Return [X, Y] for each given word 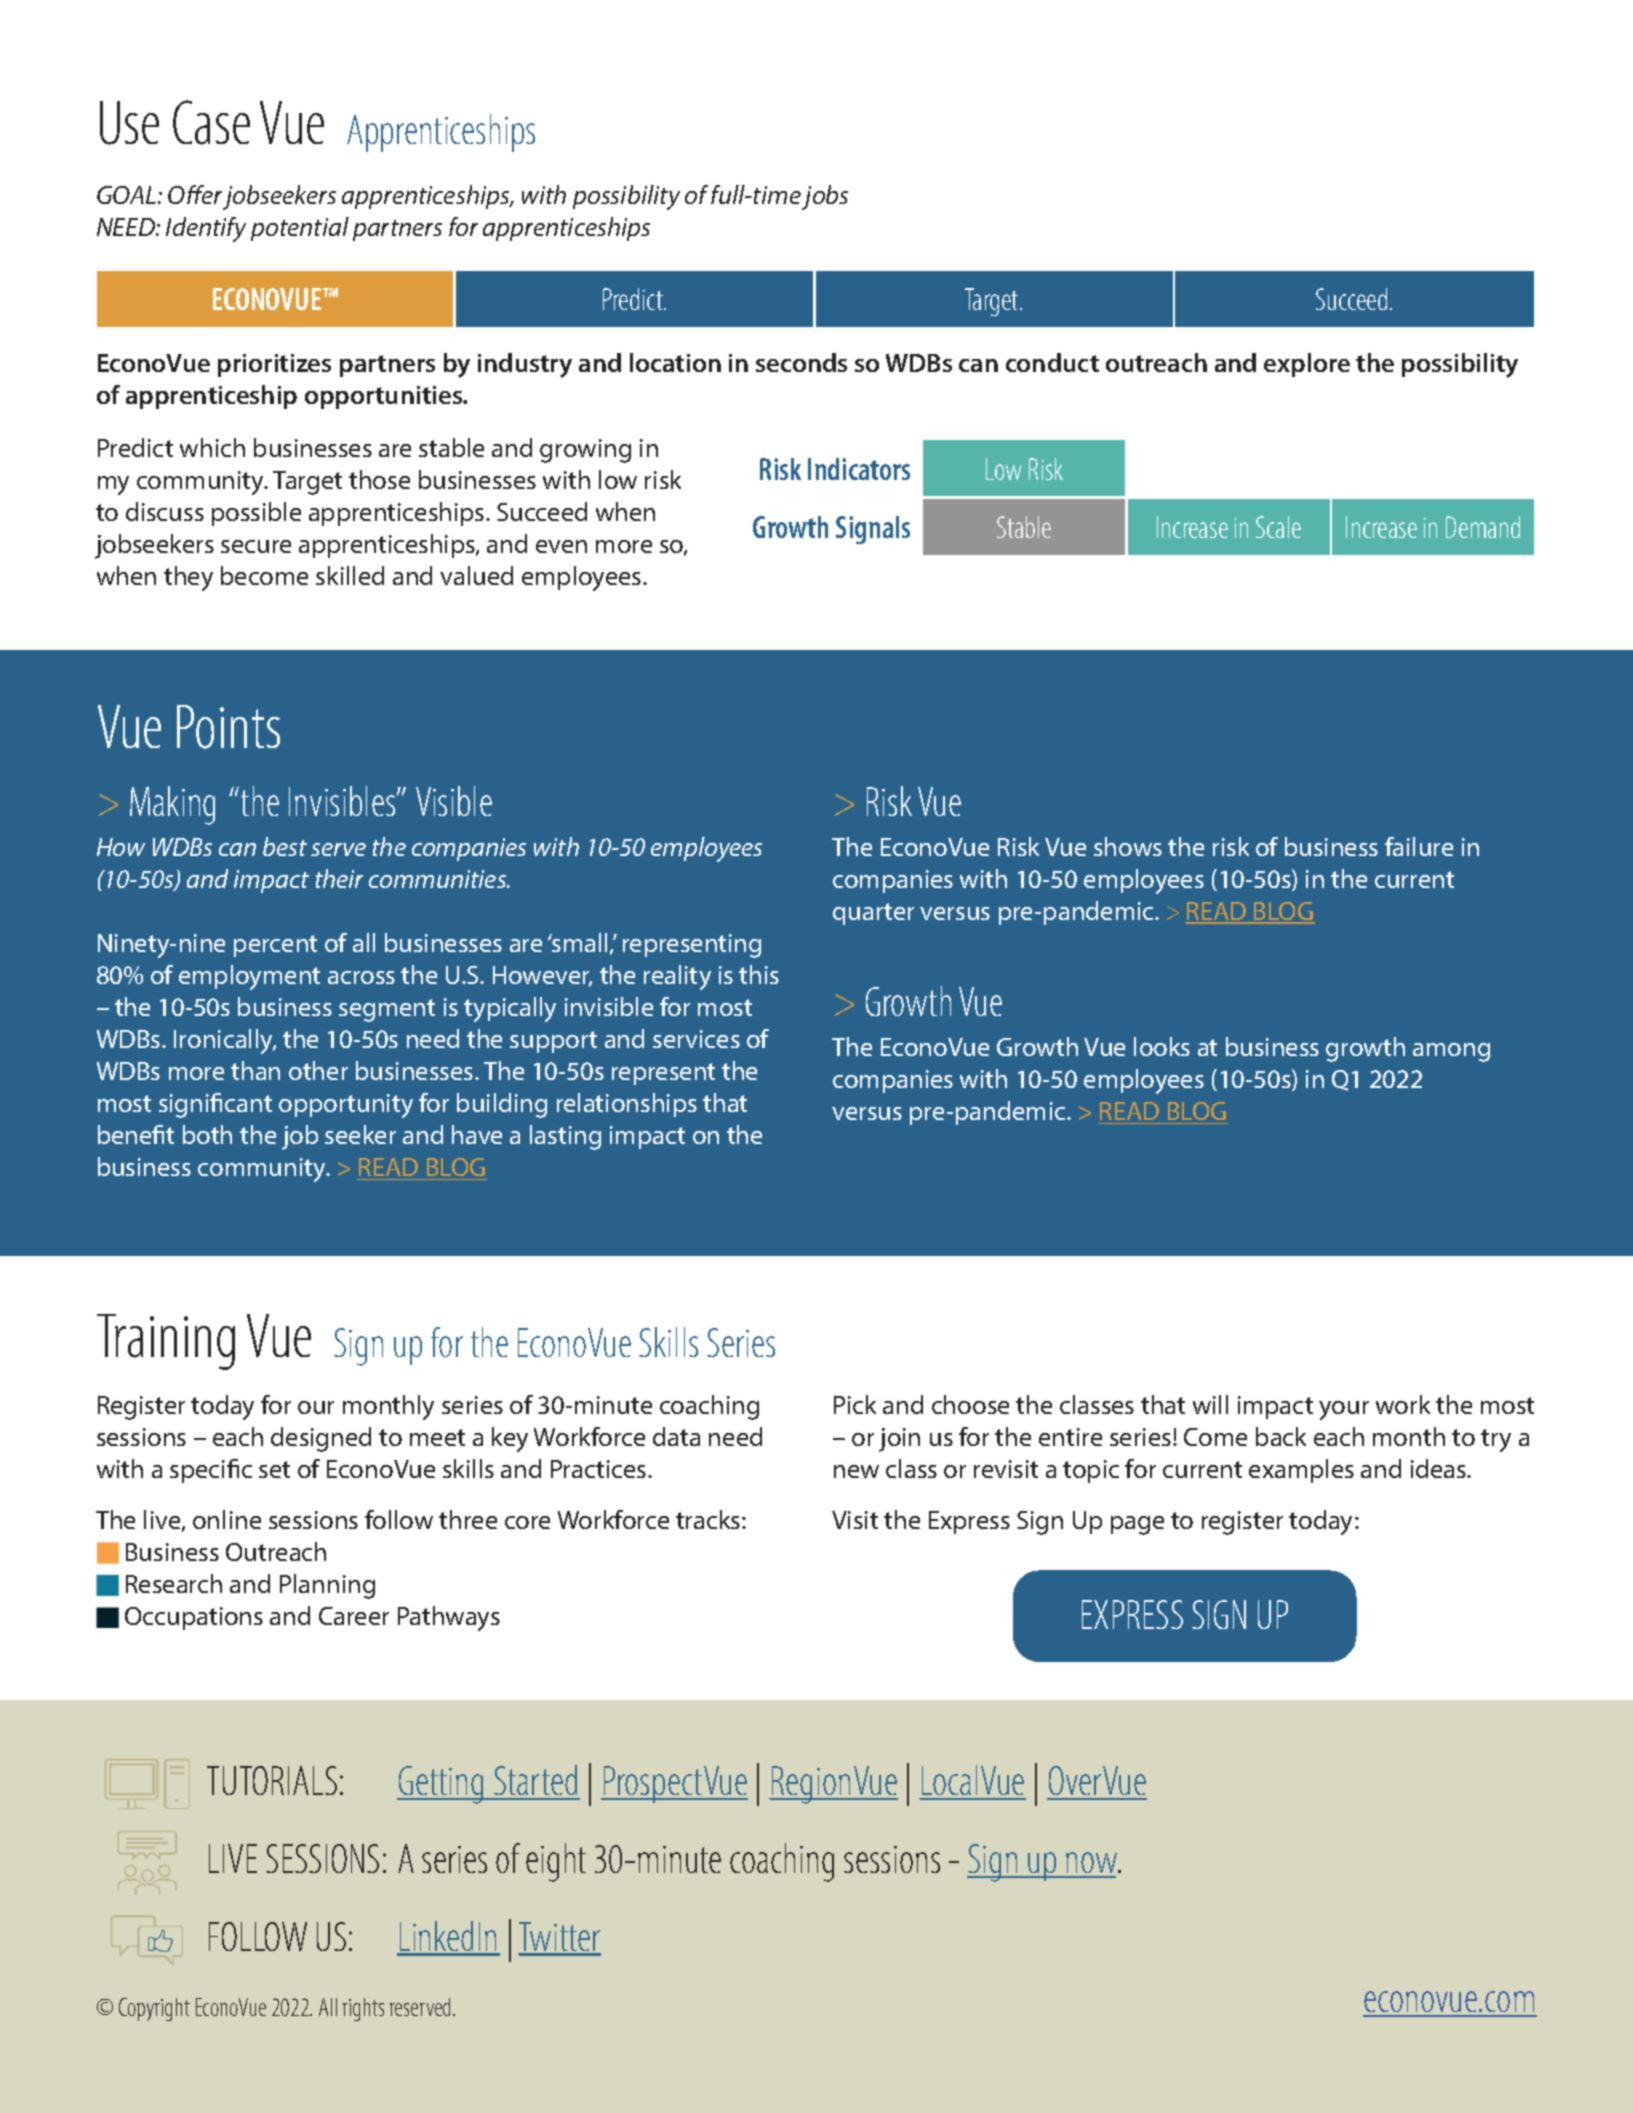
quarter [873, 914]
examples [1301, 1471]
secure [256, 546]
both [207, 1134]
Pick [855, 1404]
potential [300, 229]
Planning [327, 1586]
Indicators [859, 469]
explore [1307, 365]
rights [363, 2009]
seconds [801, 362]
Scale [1278, 527]
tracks [709, 1519]
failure [1419, 846]
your [1344, 1410]
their [339, 878]
